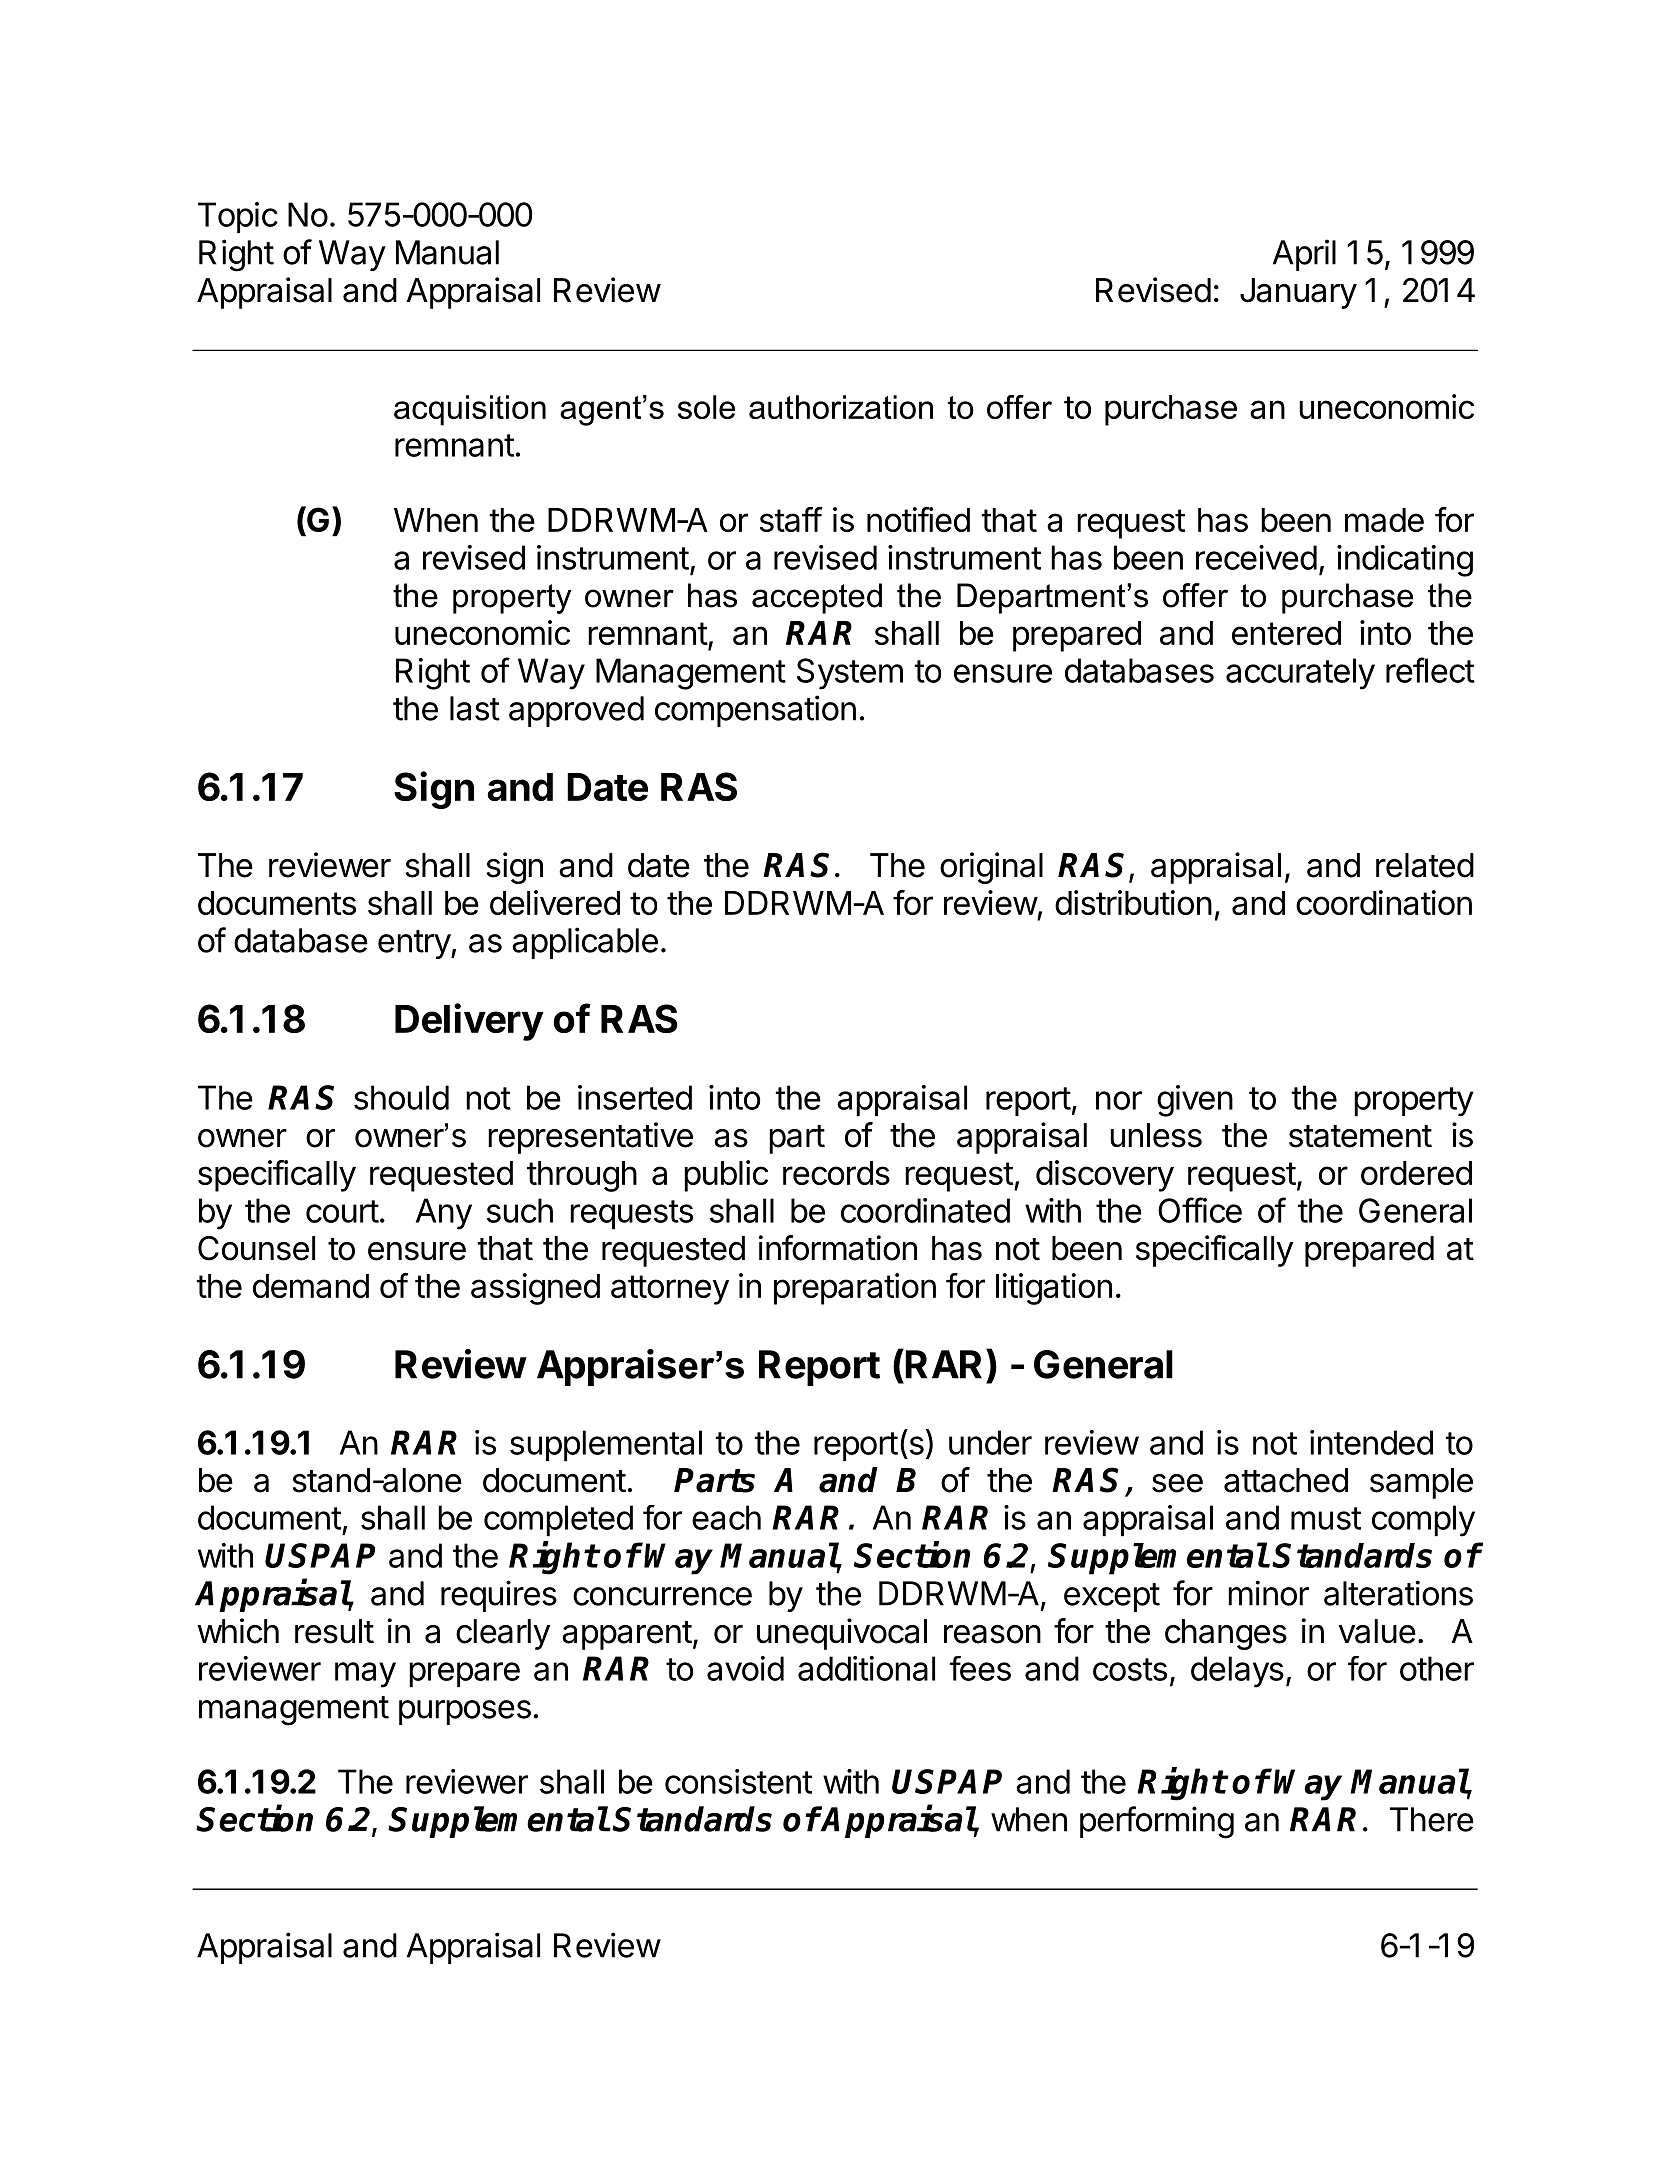 This document has width=1670, height=2161. I want to click on authorization, so click(841, 407).
